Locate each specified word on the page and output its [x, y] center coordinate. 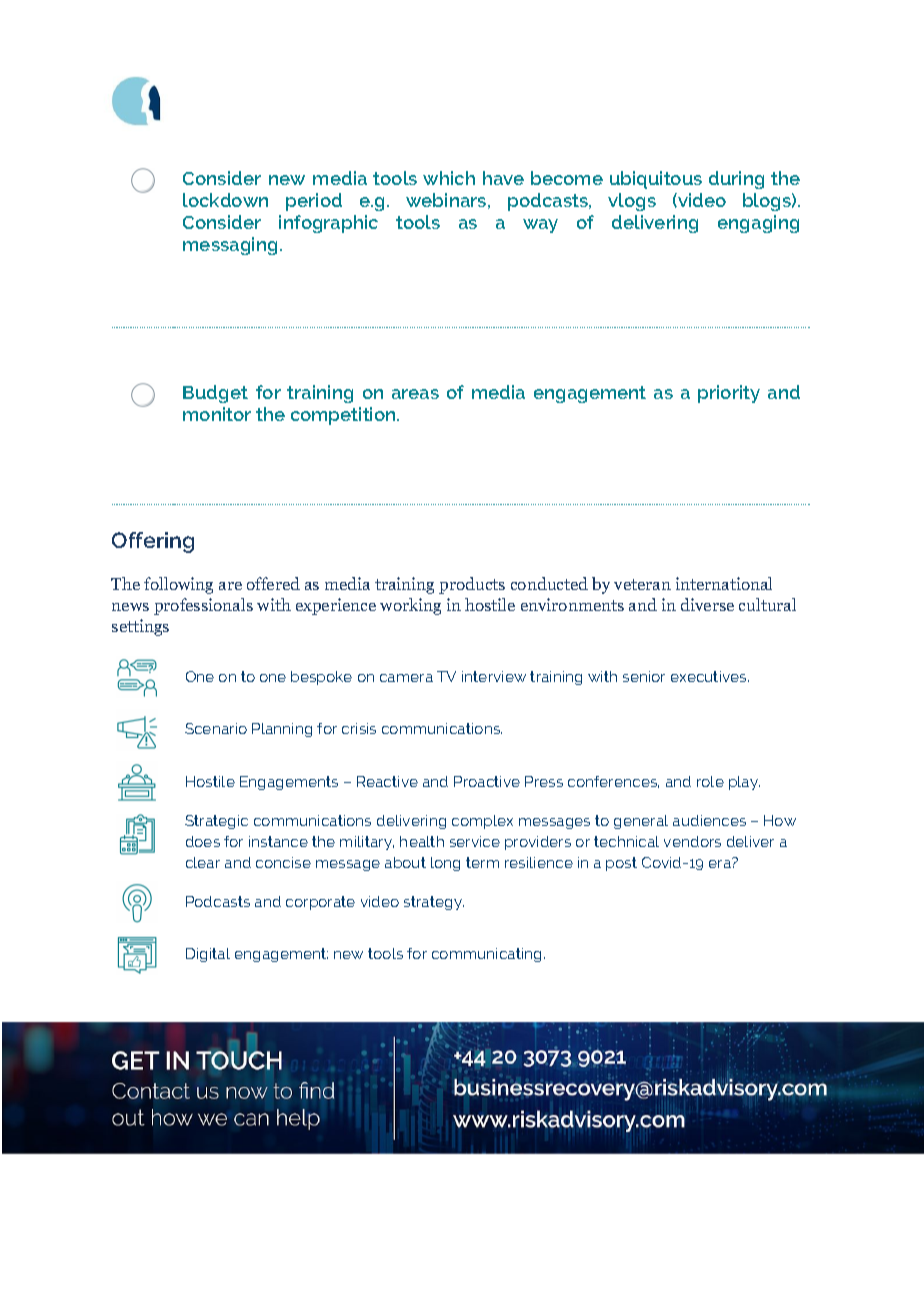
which [449, 178]
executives [710, 676]
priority [729, 394]
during [736, 180]
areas [415, 394]
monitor [217, 414]
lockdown [225, 200]
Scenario [216, 728]
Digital [208, 955]
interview [494, 676]
